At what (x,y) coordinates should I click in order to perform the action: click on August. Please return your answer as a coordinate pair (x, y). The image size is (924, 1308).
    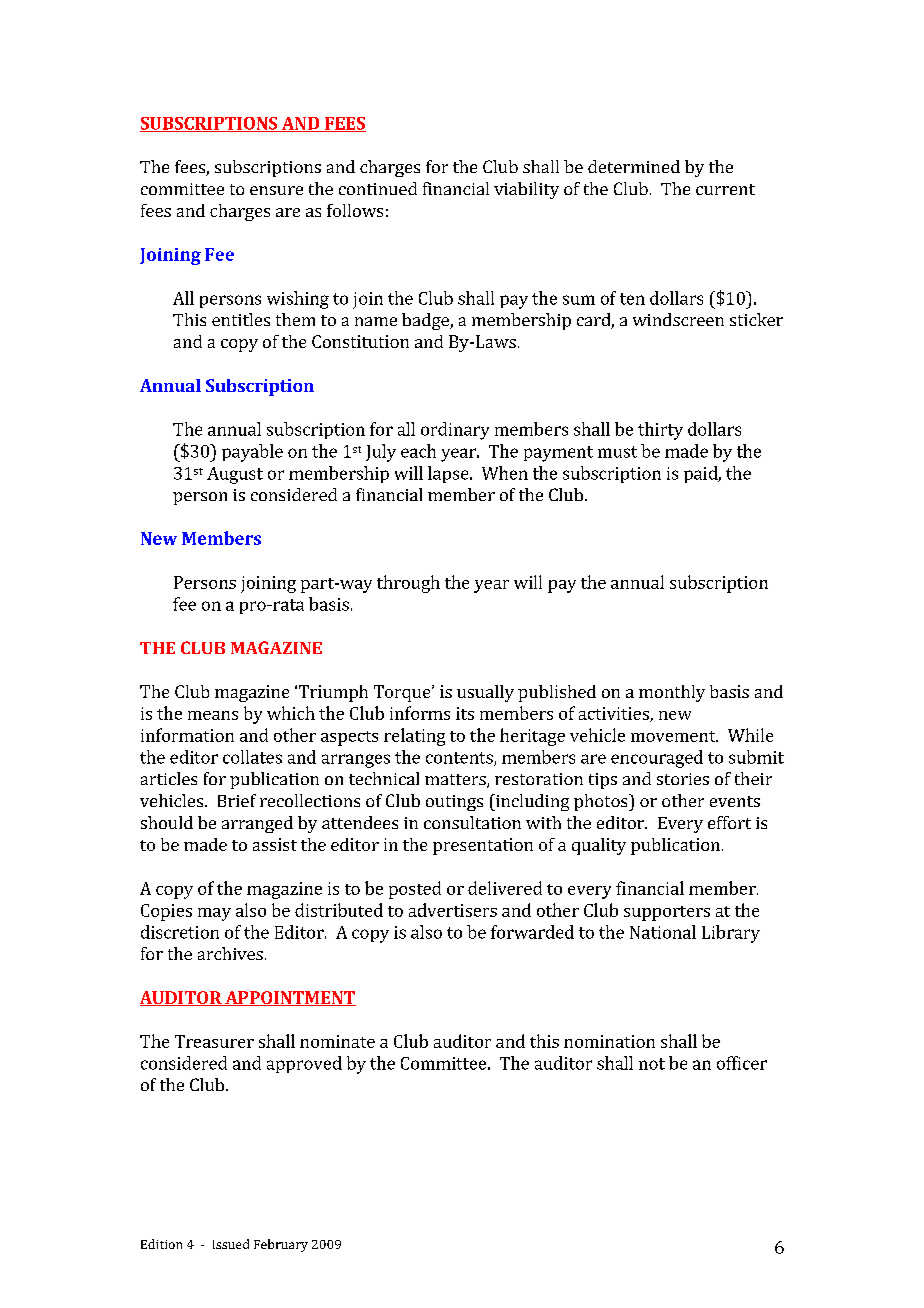
    Looking at the image, I should click on (235, 475).
